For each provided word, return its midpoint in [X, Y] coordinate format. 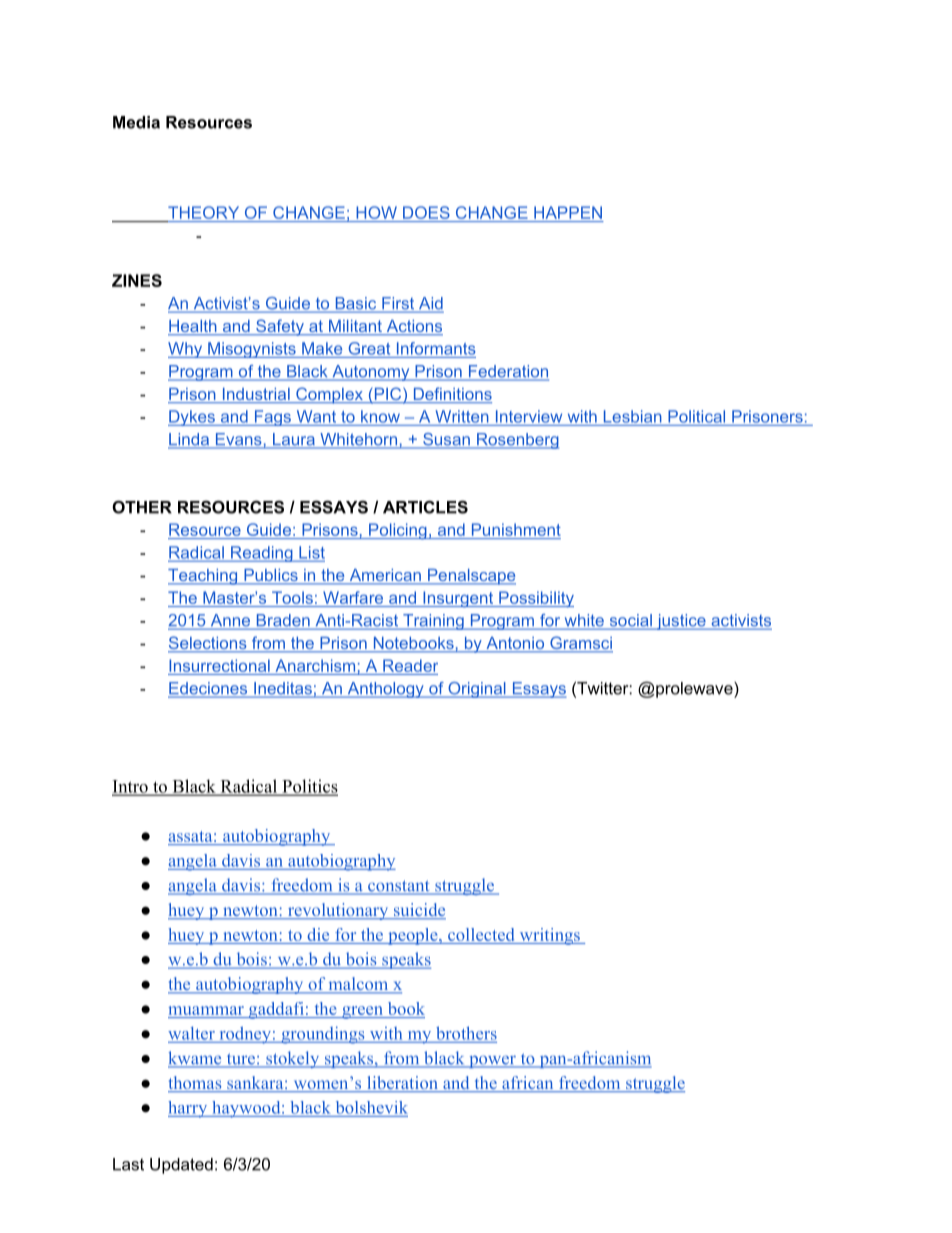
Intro [131, 787]
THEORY [203, 212]
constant [399, 887]
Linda [190, 440]
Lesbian [633, 416]
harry [189, 1109]
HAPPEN [568, 212]
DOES [426, 212]
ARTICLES [425, 507]
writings [549, 936]
